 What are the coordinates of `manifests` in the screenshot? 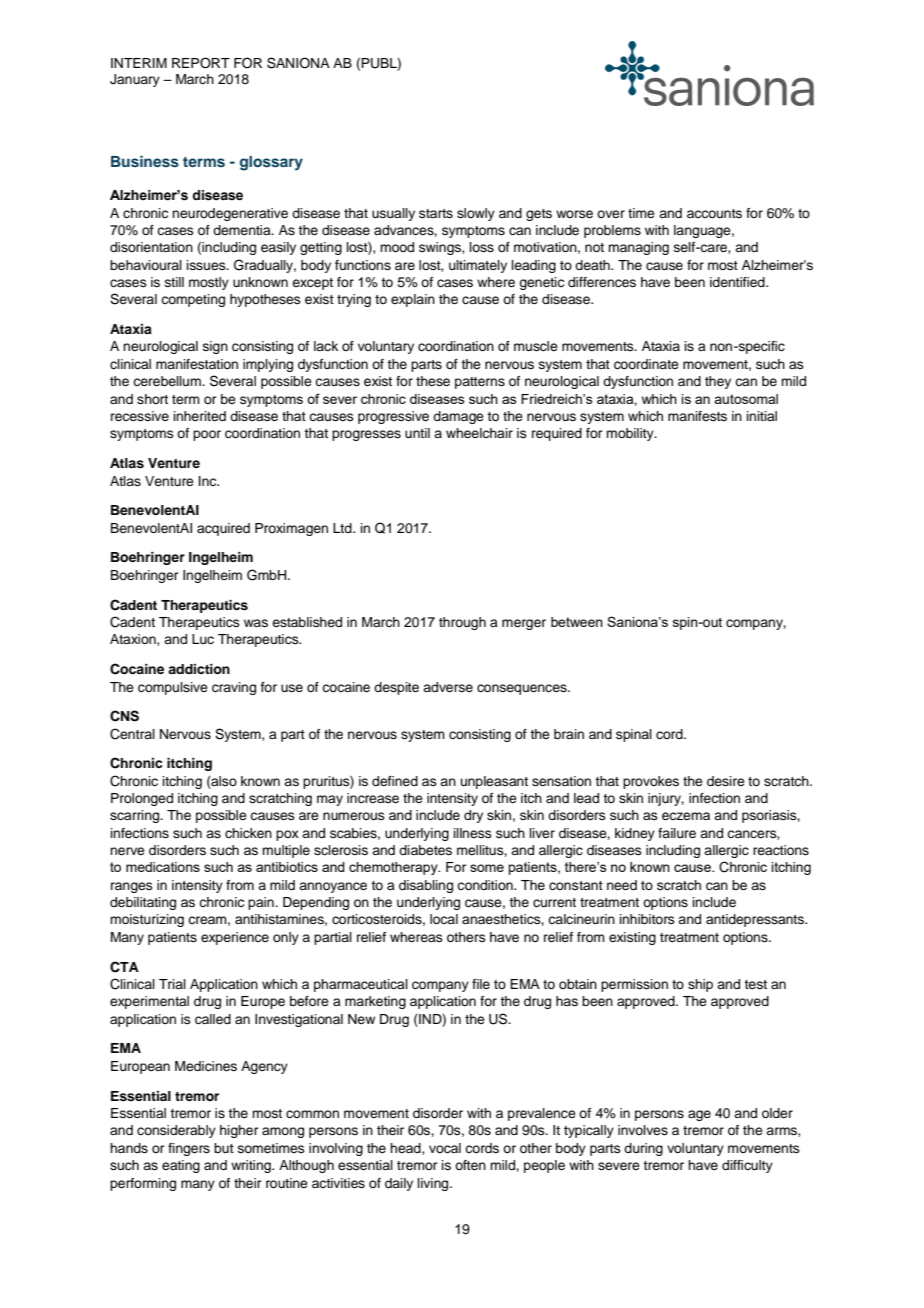 It's located at (697, 416).
